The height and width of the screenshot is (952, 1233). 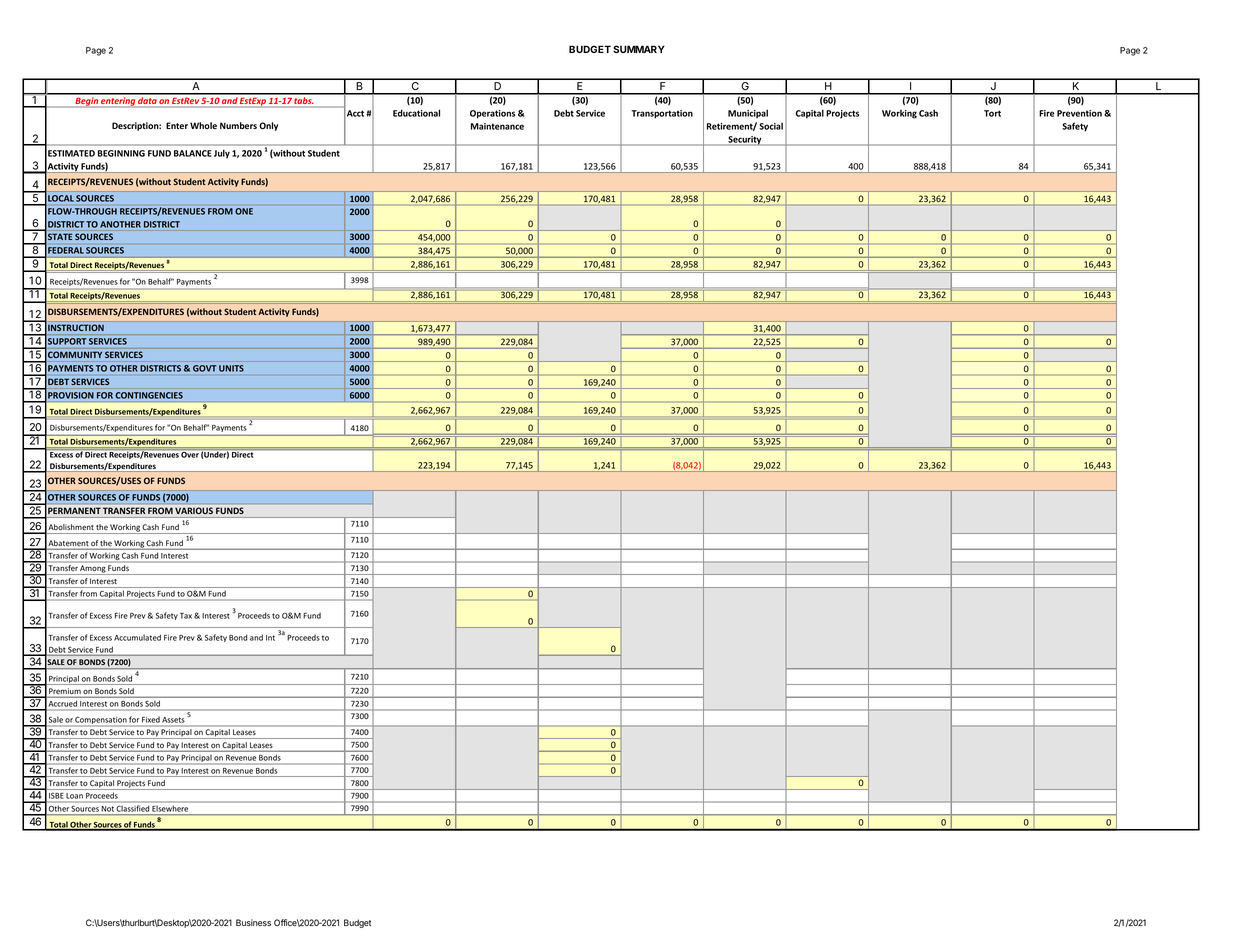 What do you see at coordinates (173, 720) in the screenshot?
I see `Assets` at bounding box center [173, 720].
